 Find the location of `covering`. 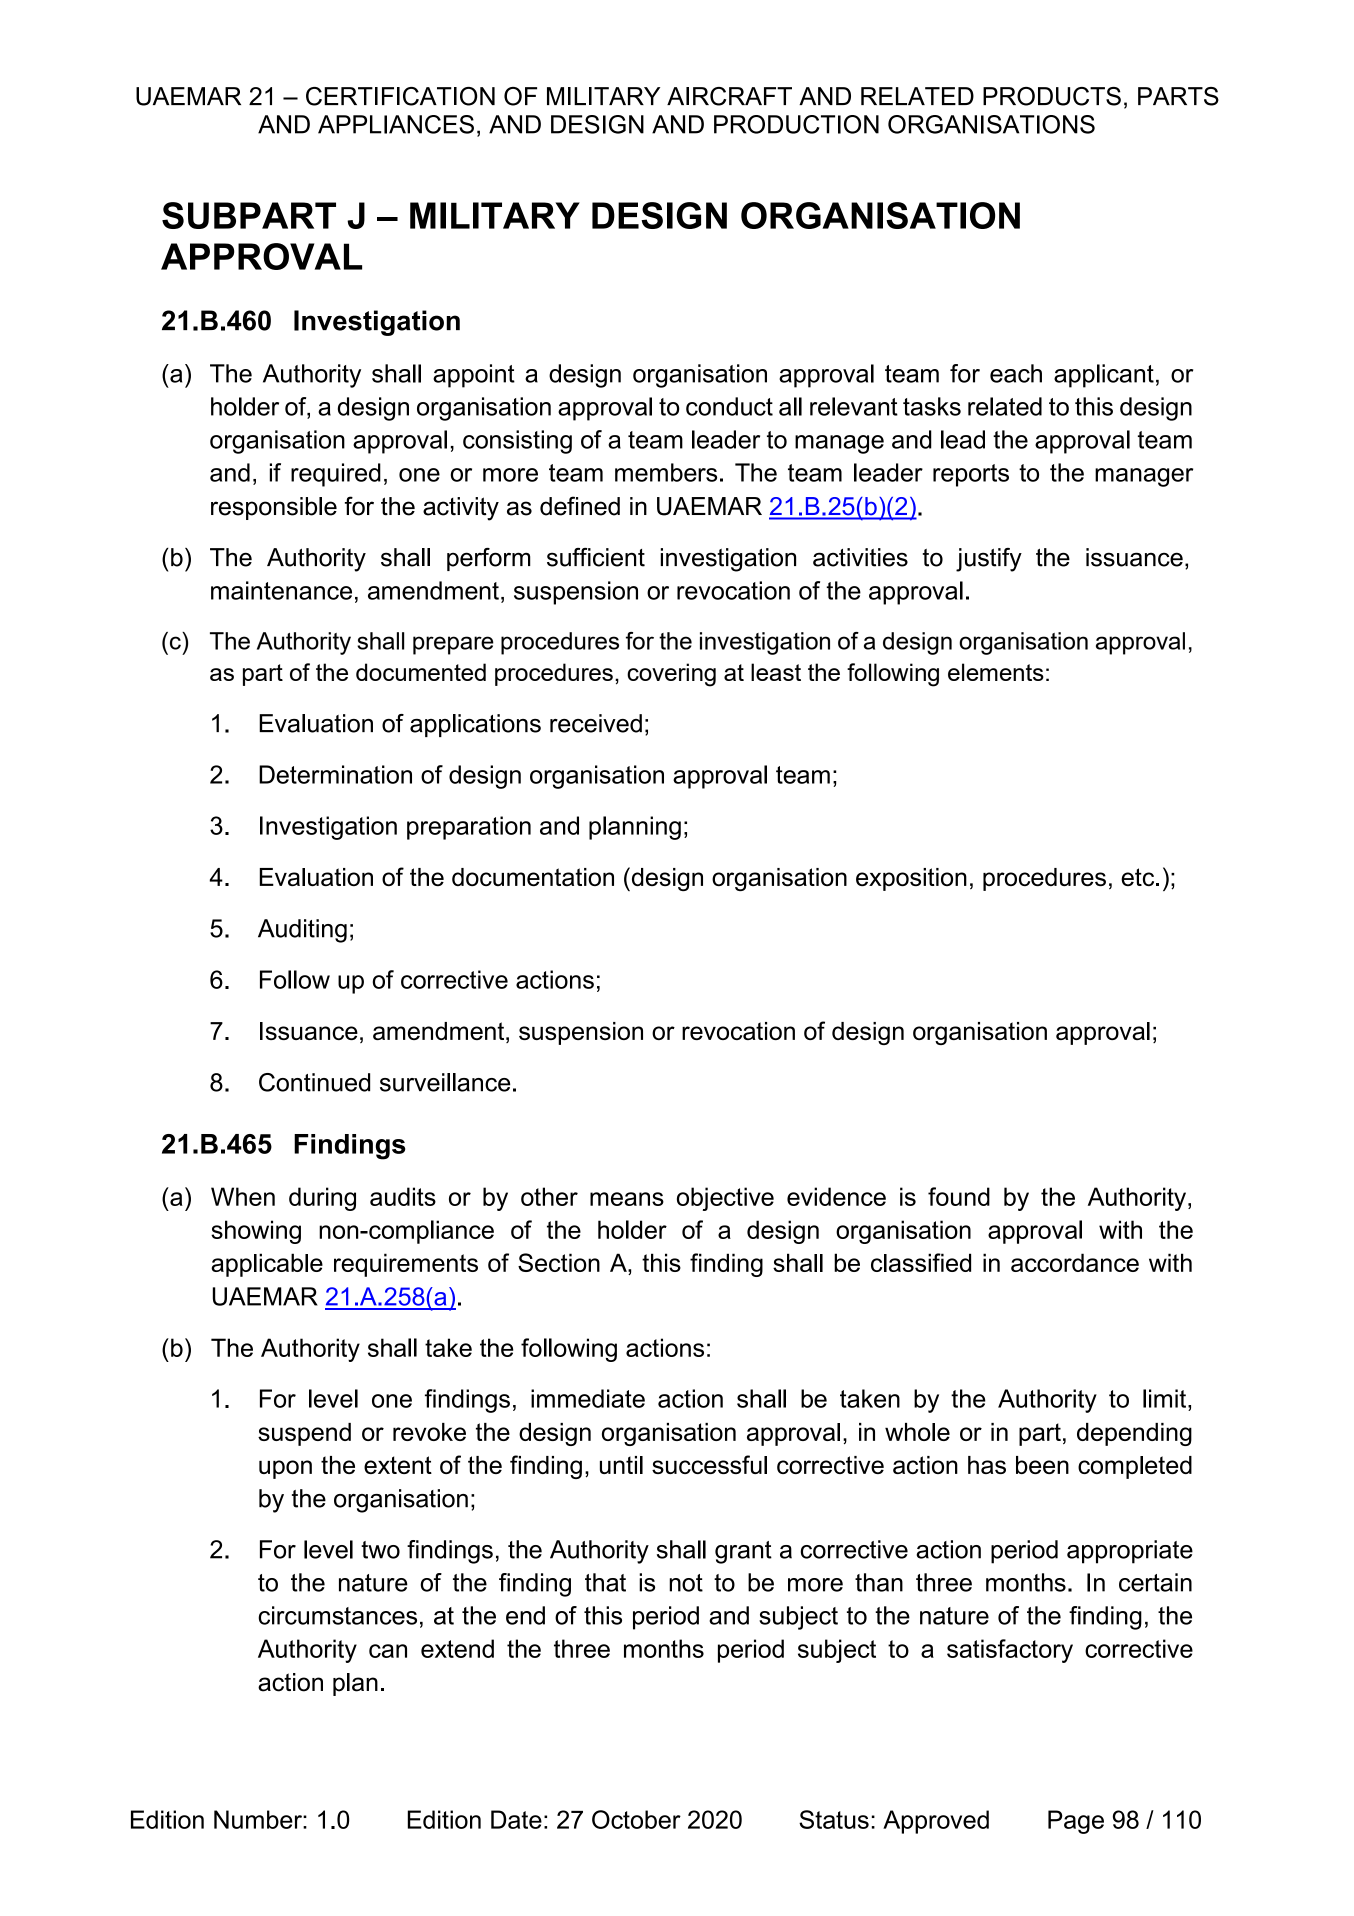

covering is located at coordinates (671, 675).
